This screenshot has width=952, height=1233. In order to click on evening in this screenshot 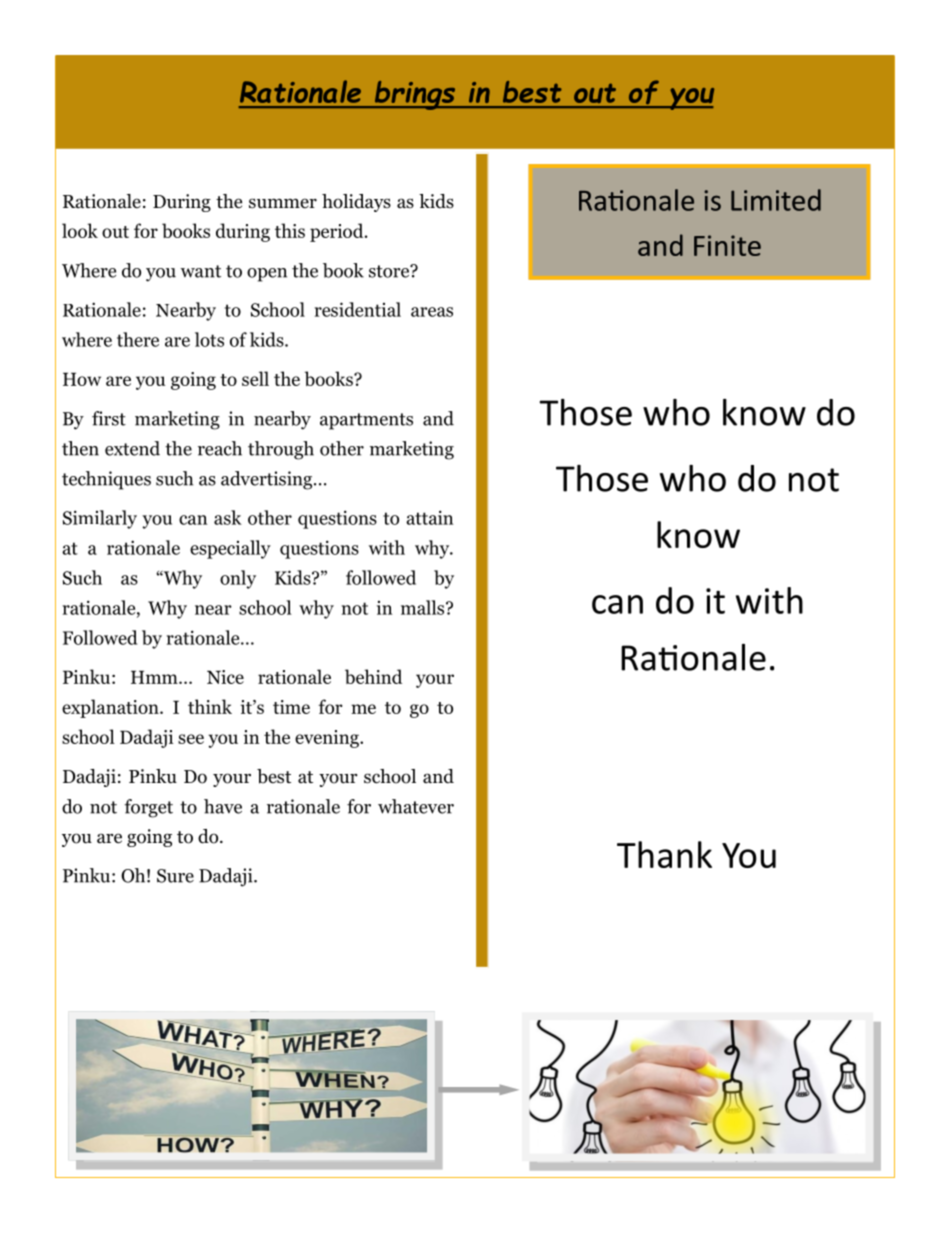, I will do `click(328, 739)`.
